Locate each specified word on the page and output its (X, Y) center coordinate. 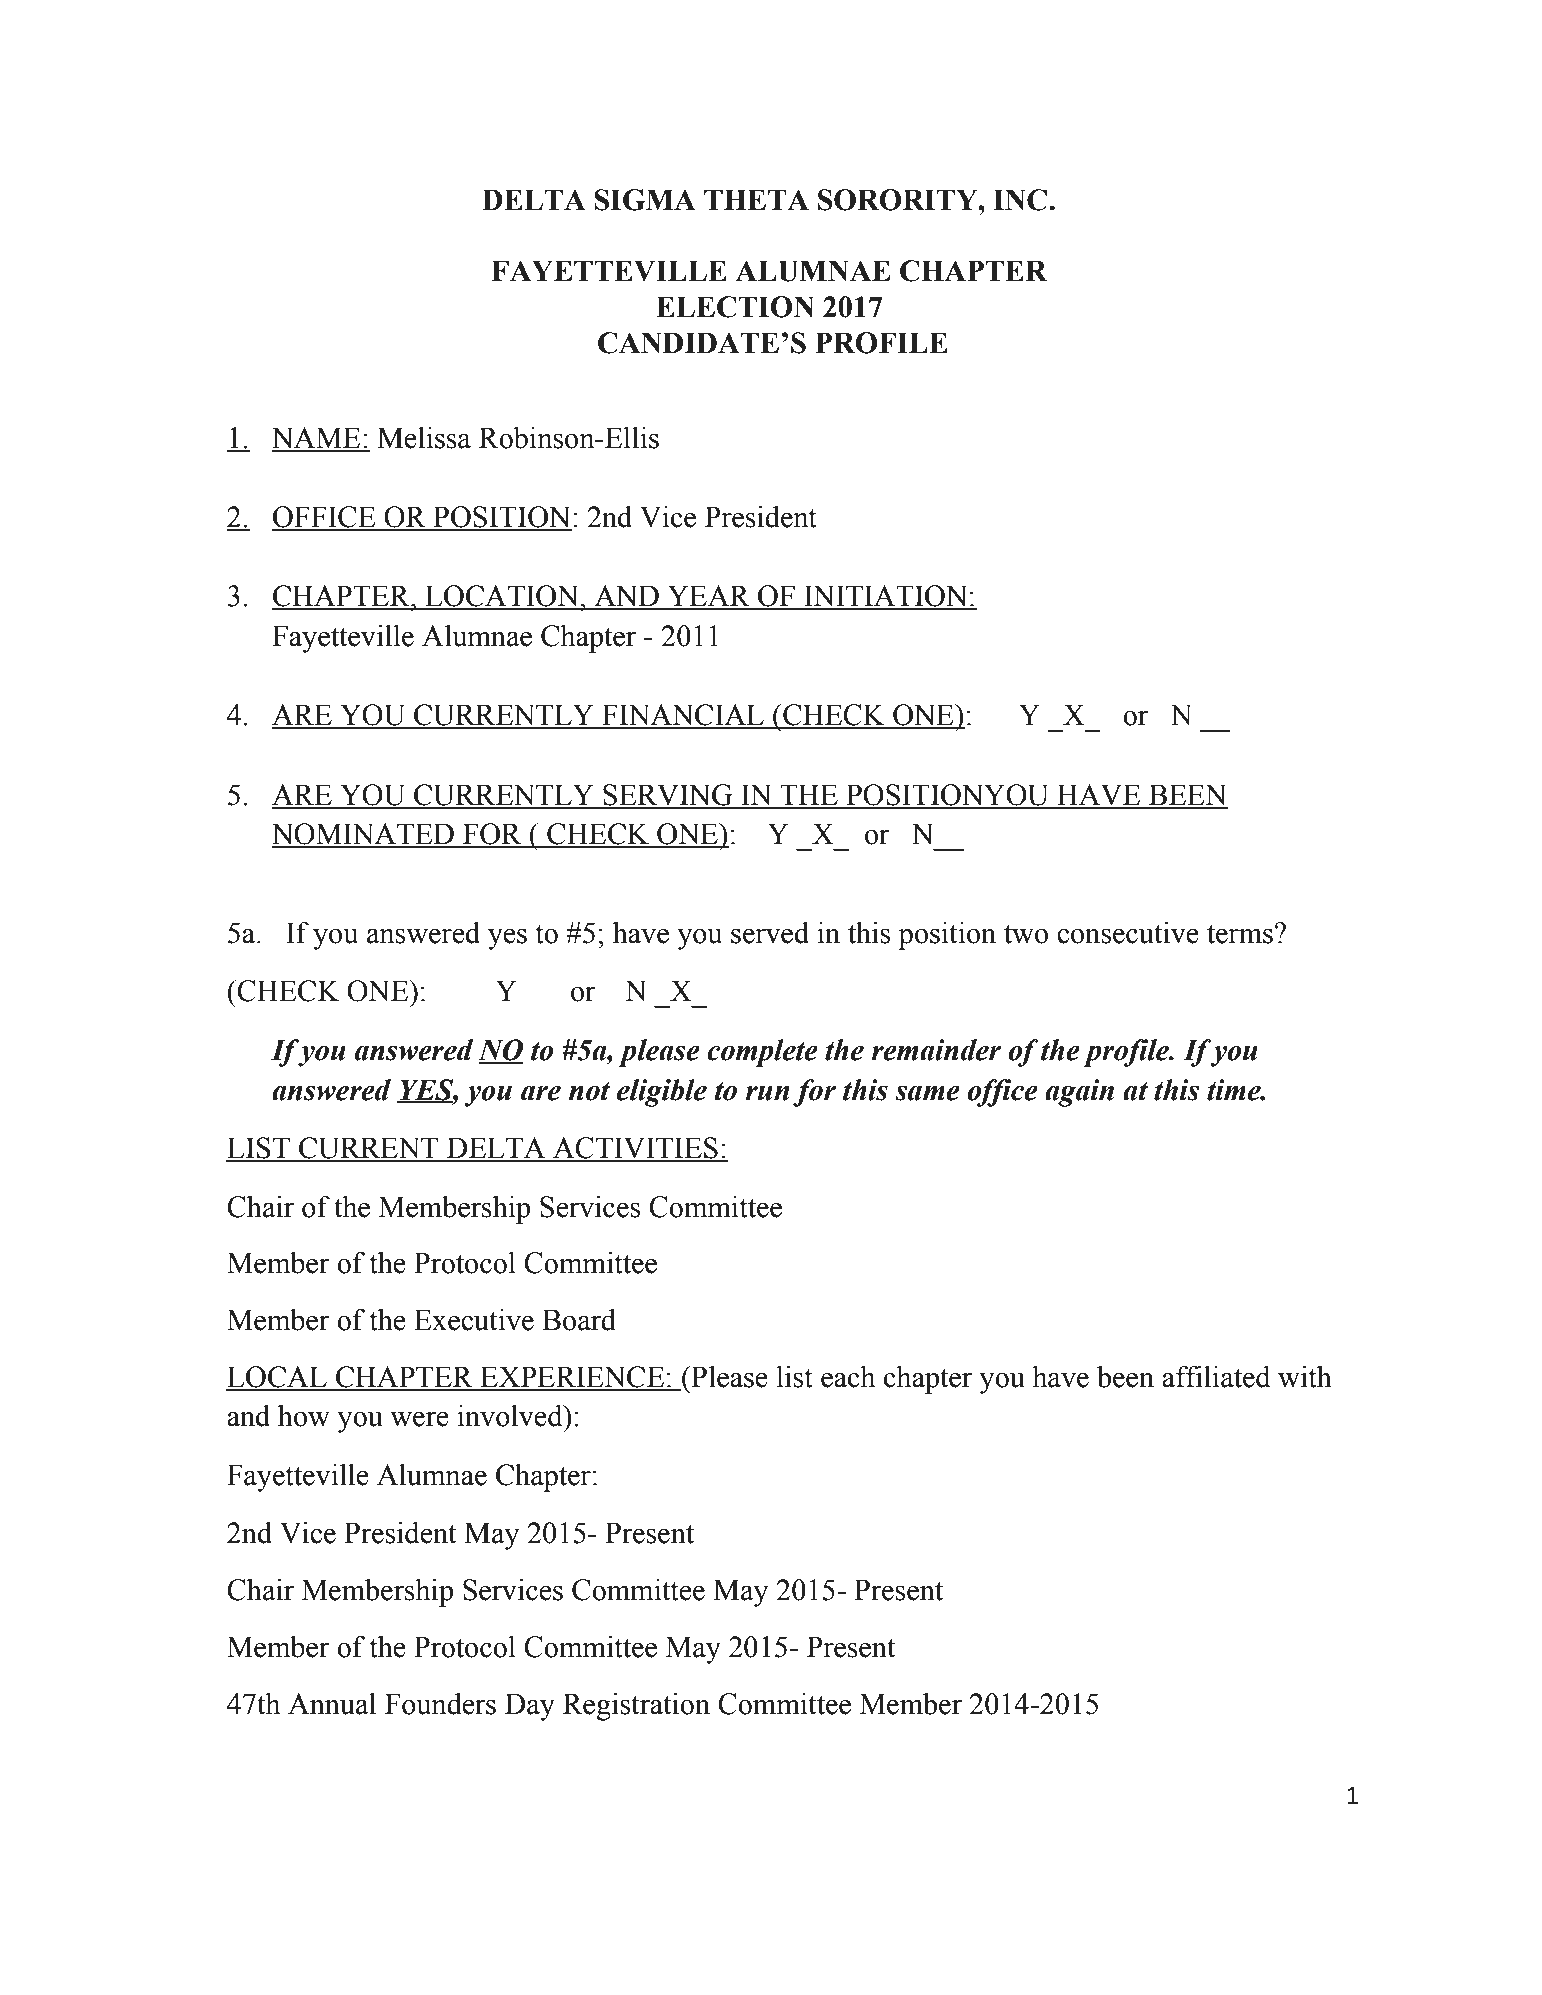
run (767, 1093)
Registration (636, 1706)
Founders (440, 1704)
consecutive (1128, 932)
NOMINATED (364, 835)
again (1079, 1093)
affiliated (1216, 1376)
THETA (756, 199)
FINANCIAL (683, 716)
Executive (474, 1320)
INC (1020, 200)
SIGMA (645, 200)
